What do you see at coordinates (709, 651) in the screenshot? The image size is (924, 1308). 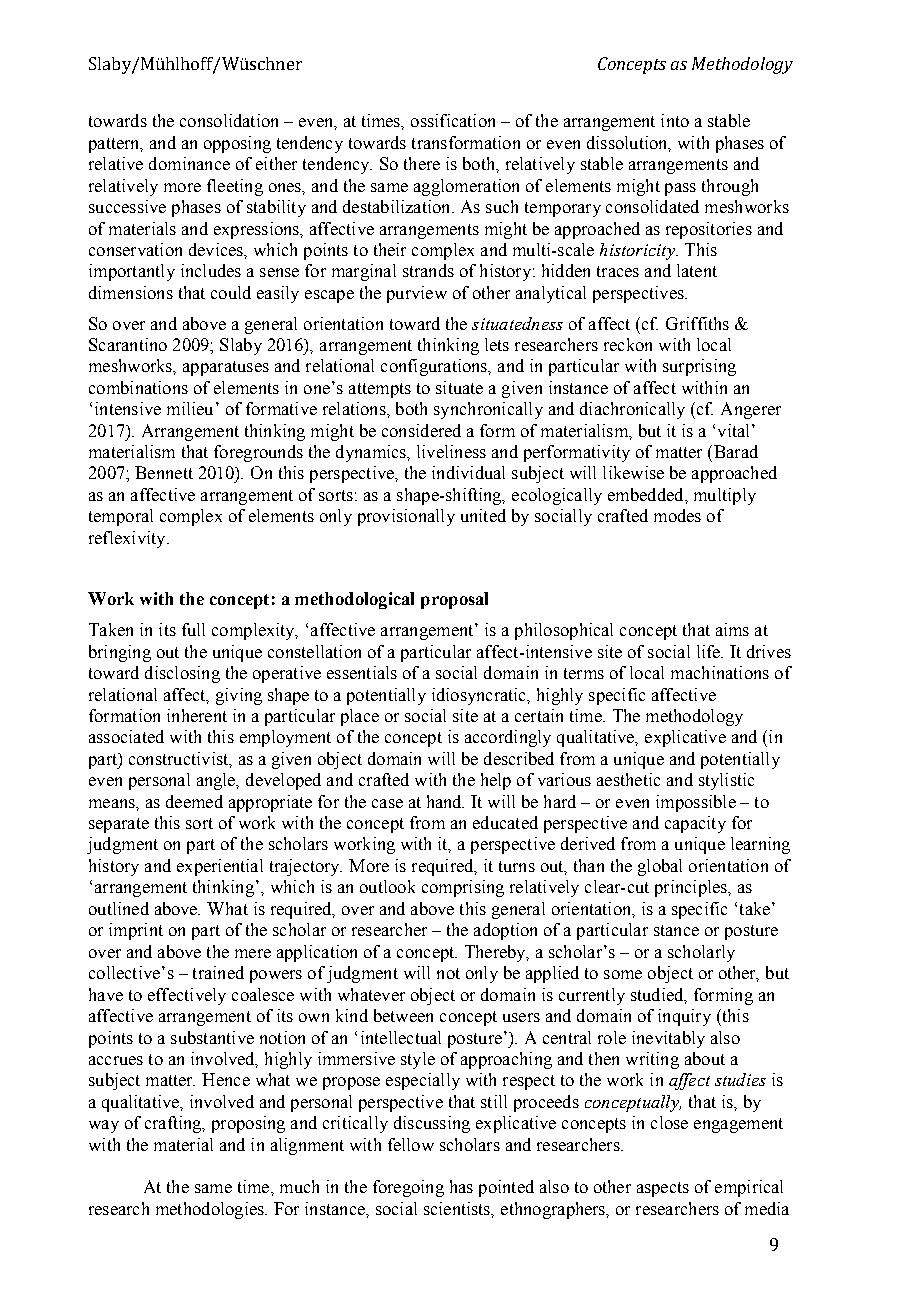 I see `life` at bounding box center [709, 651].
